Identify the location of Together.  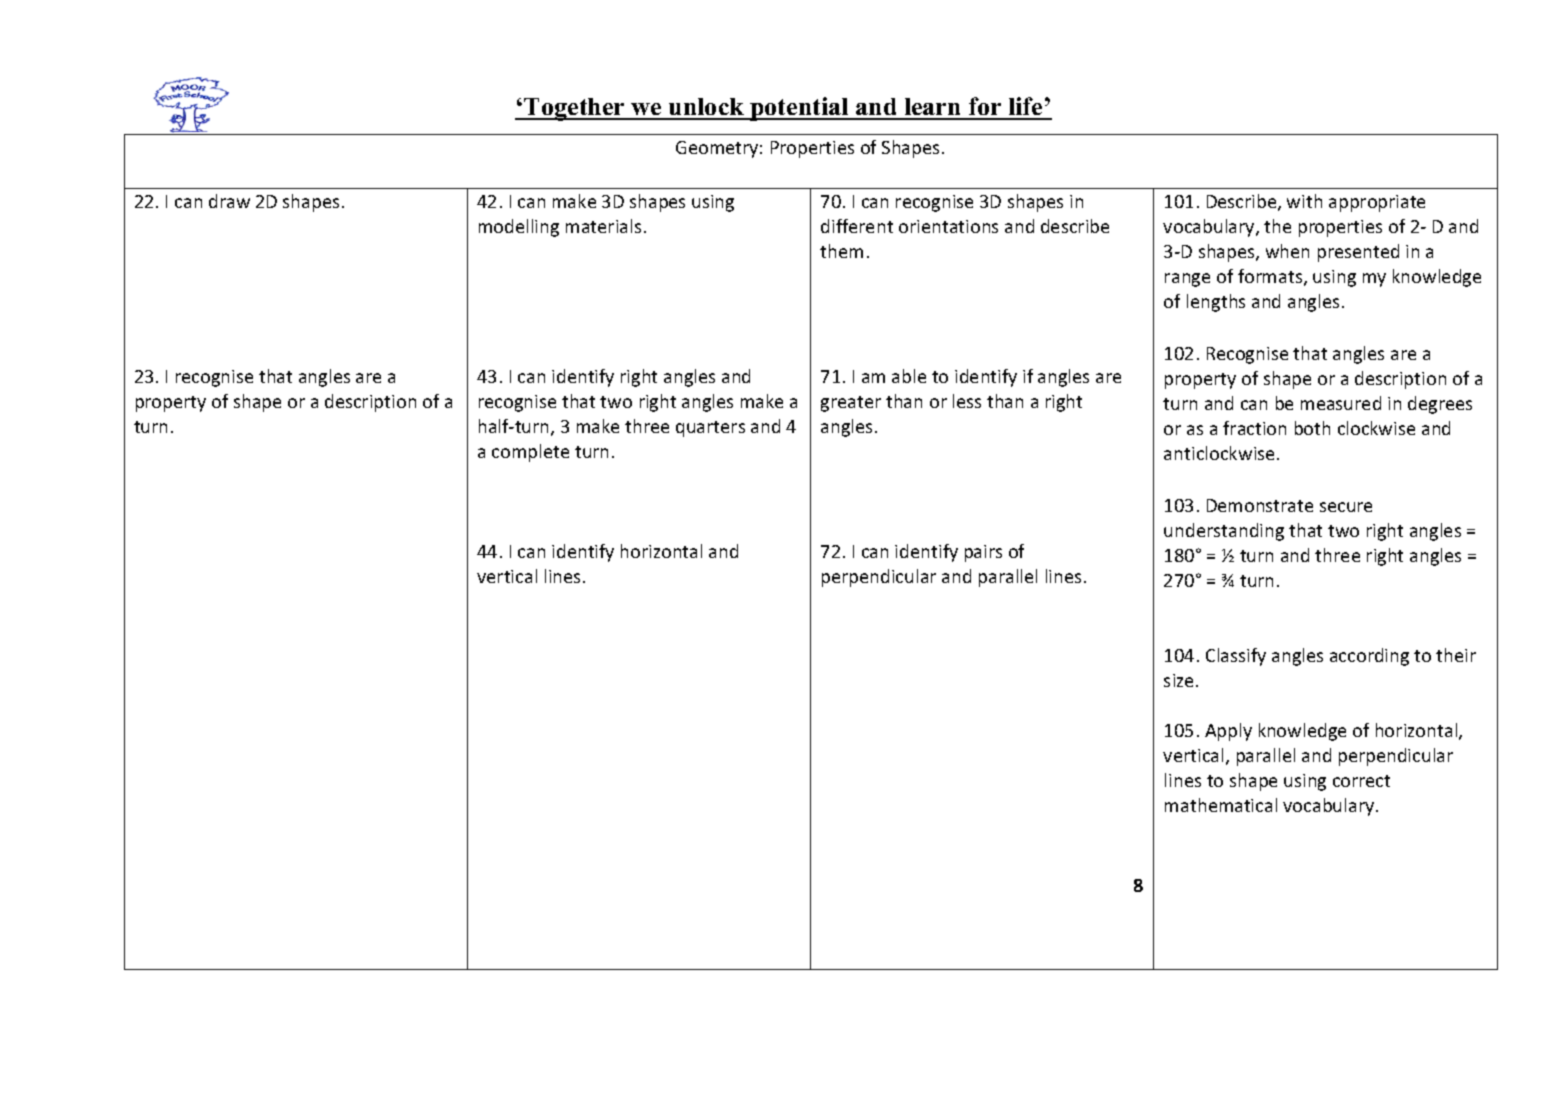
(574, 109).
